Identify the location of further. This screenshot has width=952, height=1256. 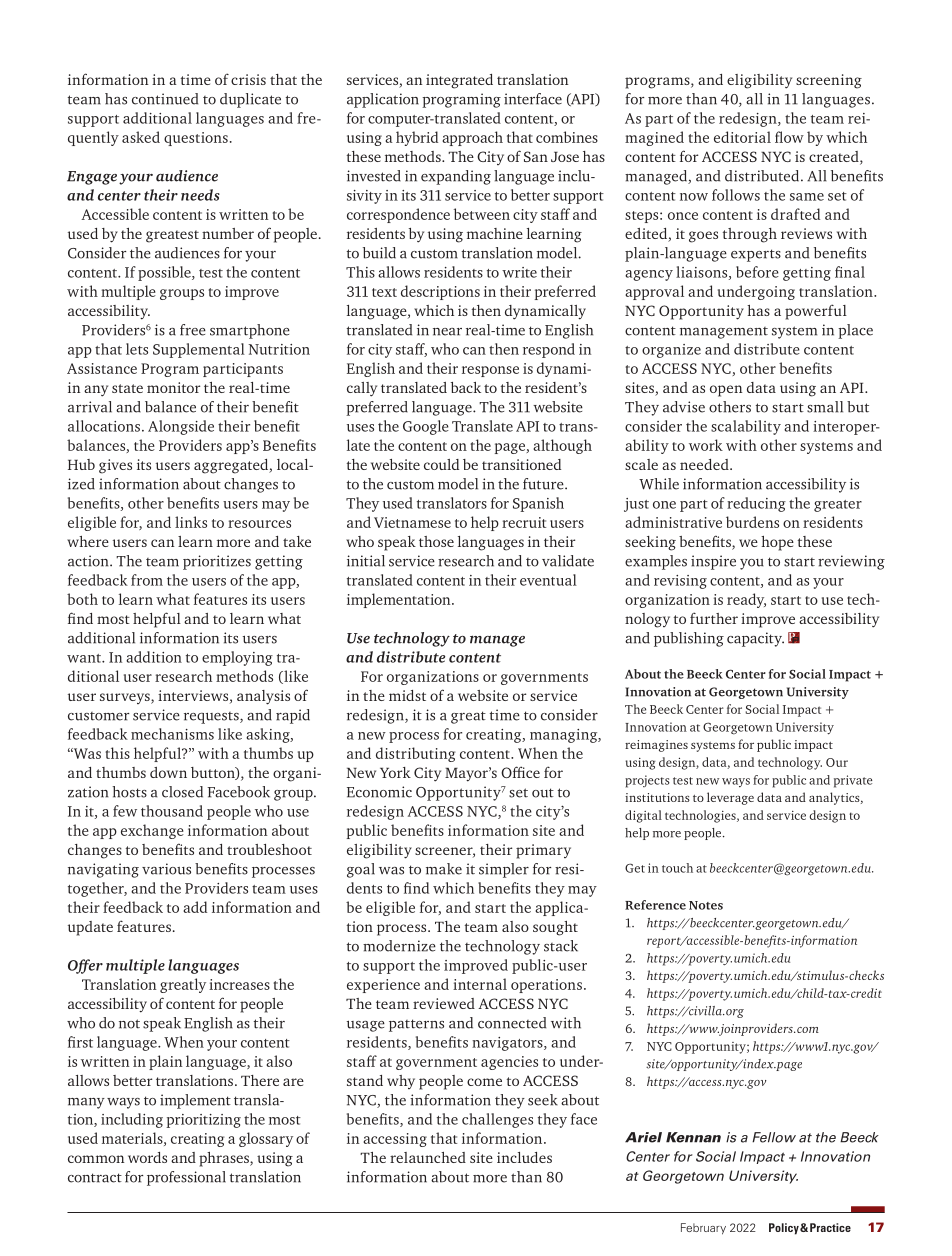
(714, 618).
